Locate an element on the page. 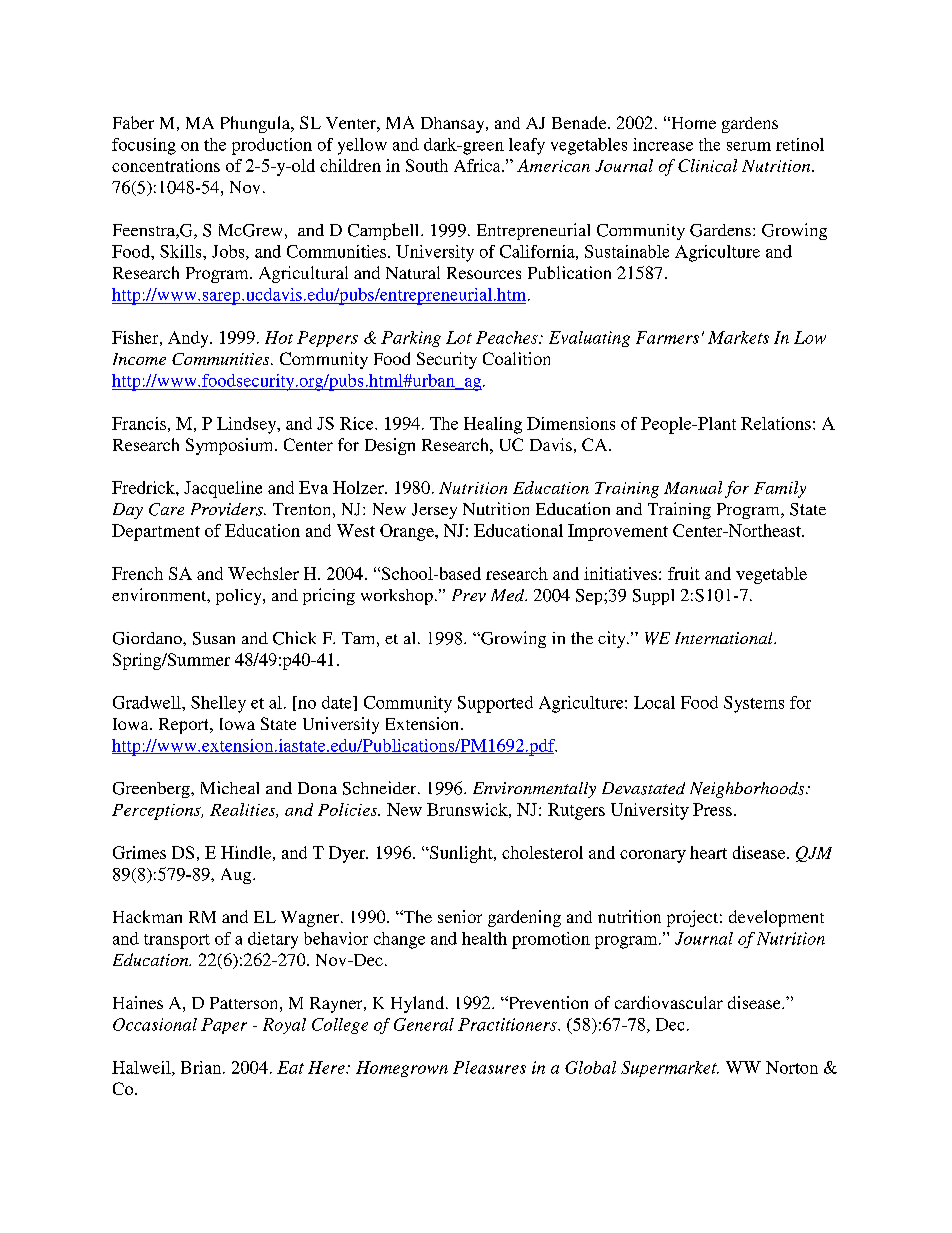 This document has width=952, height=1233. Clinical is located at coordinates (707, 165).
